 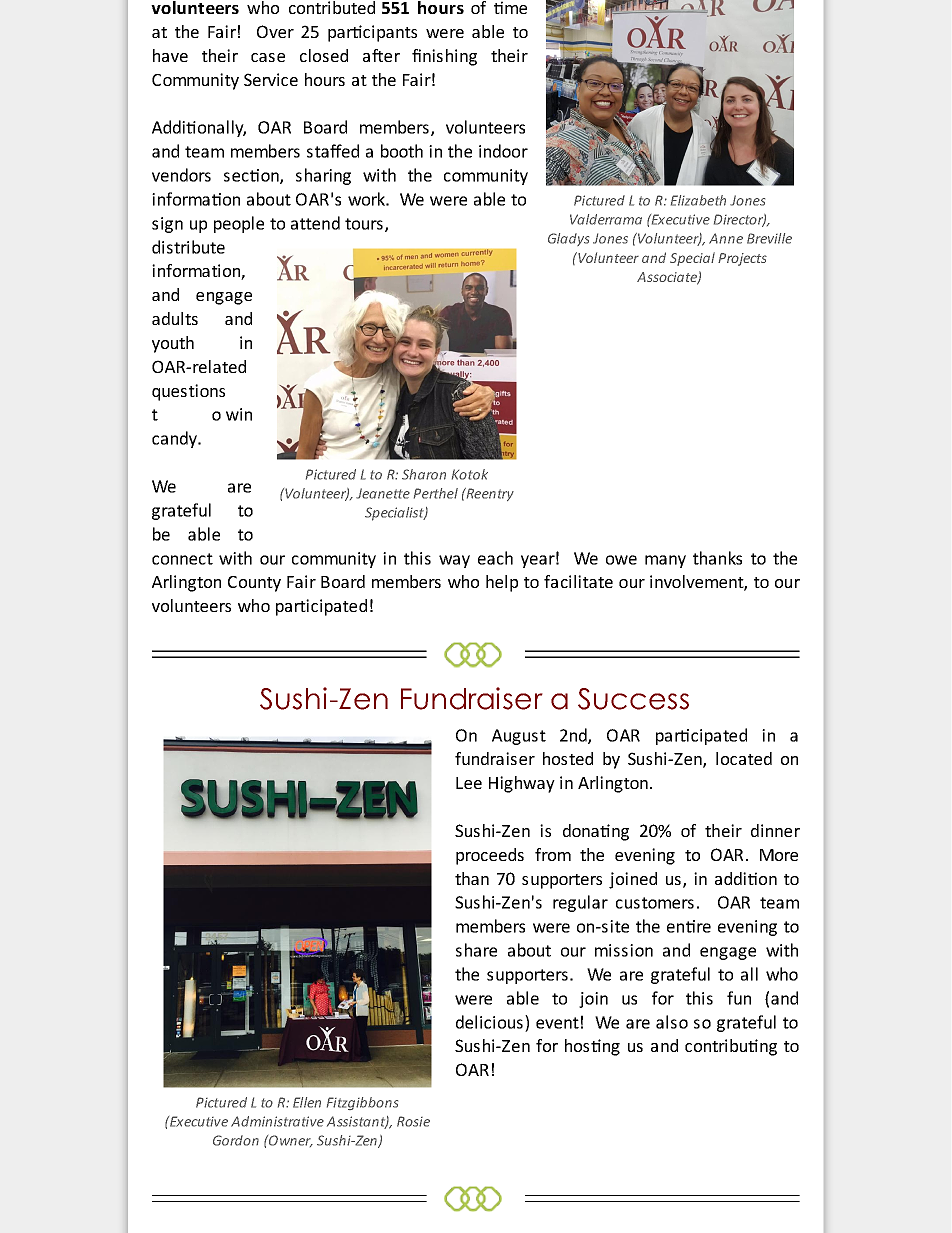 I want to click on Lee, so click(x=469, y=783).
